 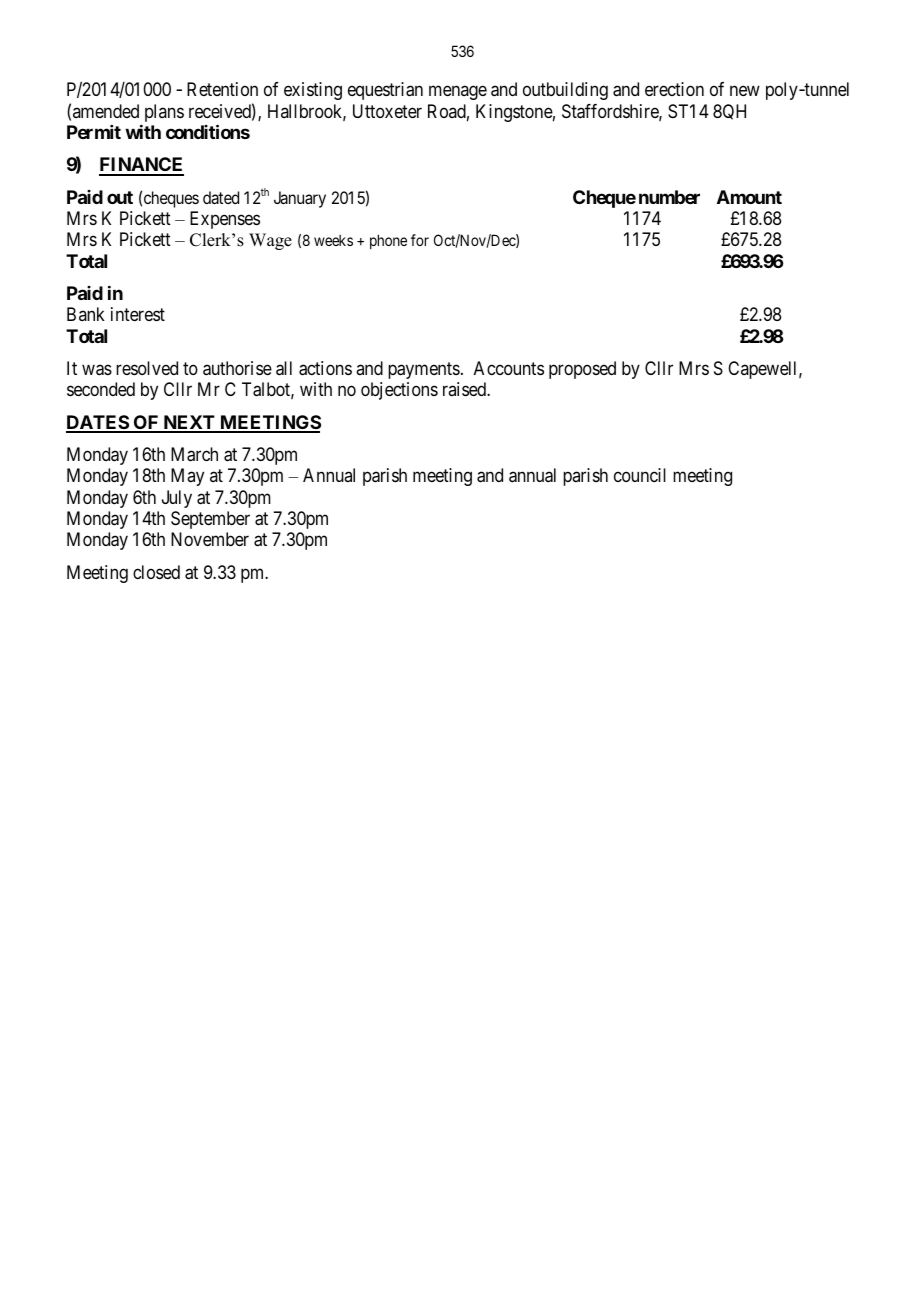 What do you see at coordinates (388, 241) in the screenshot?
I see `phone` at bounding box center [388, 241].
